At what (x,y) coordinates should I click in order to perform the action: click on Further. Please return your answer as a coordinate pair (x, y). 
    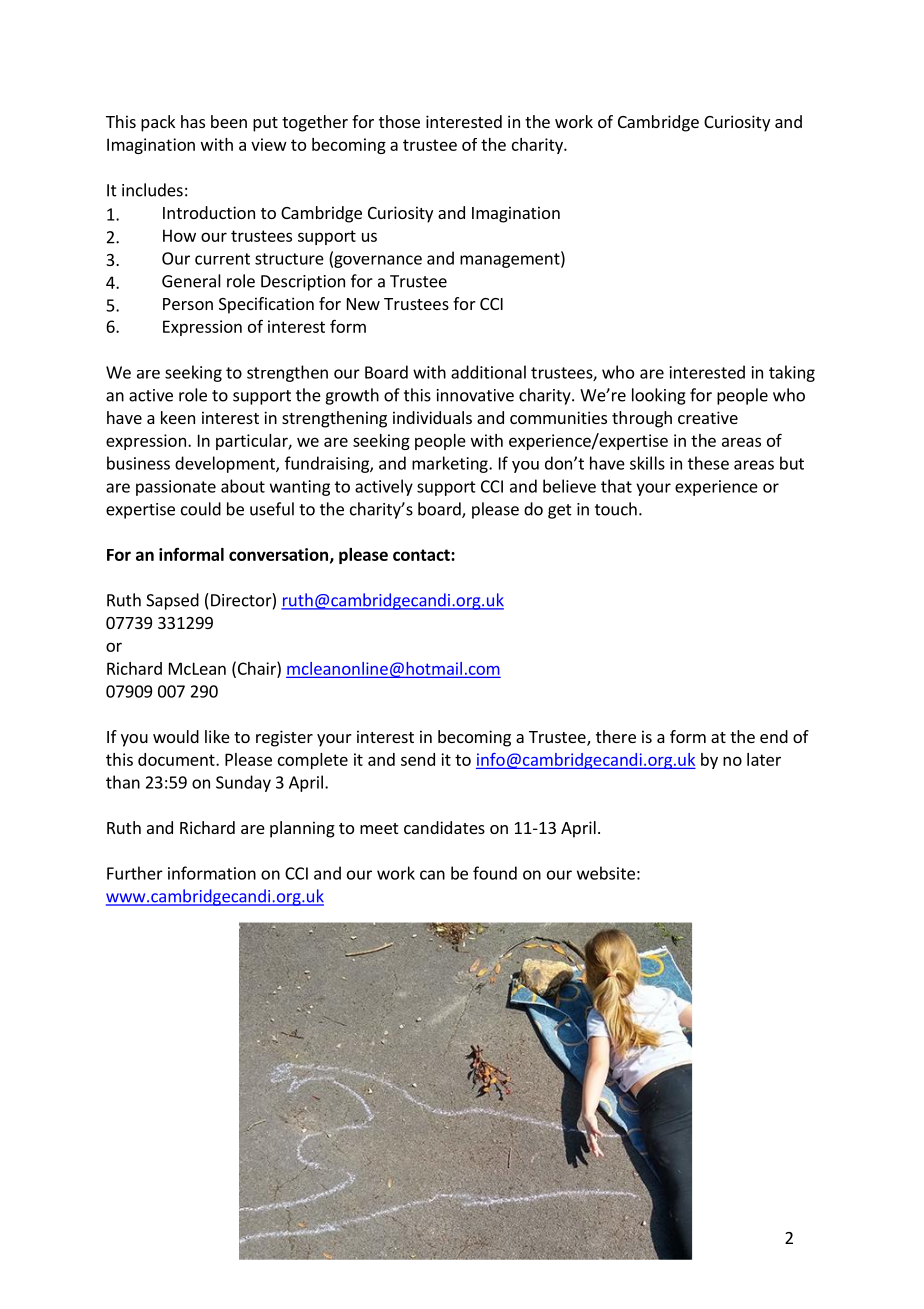
    Looking at the image, I should click on (135, 873).
